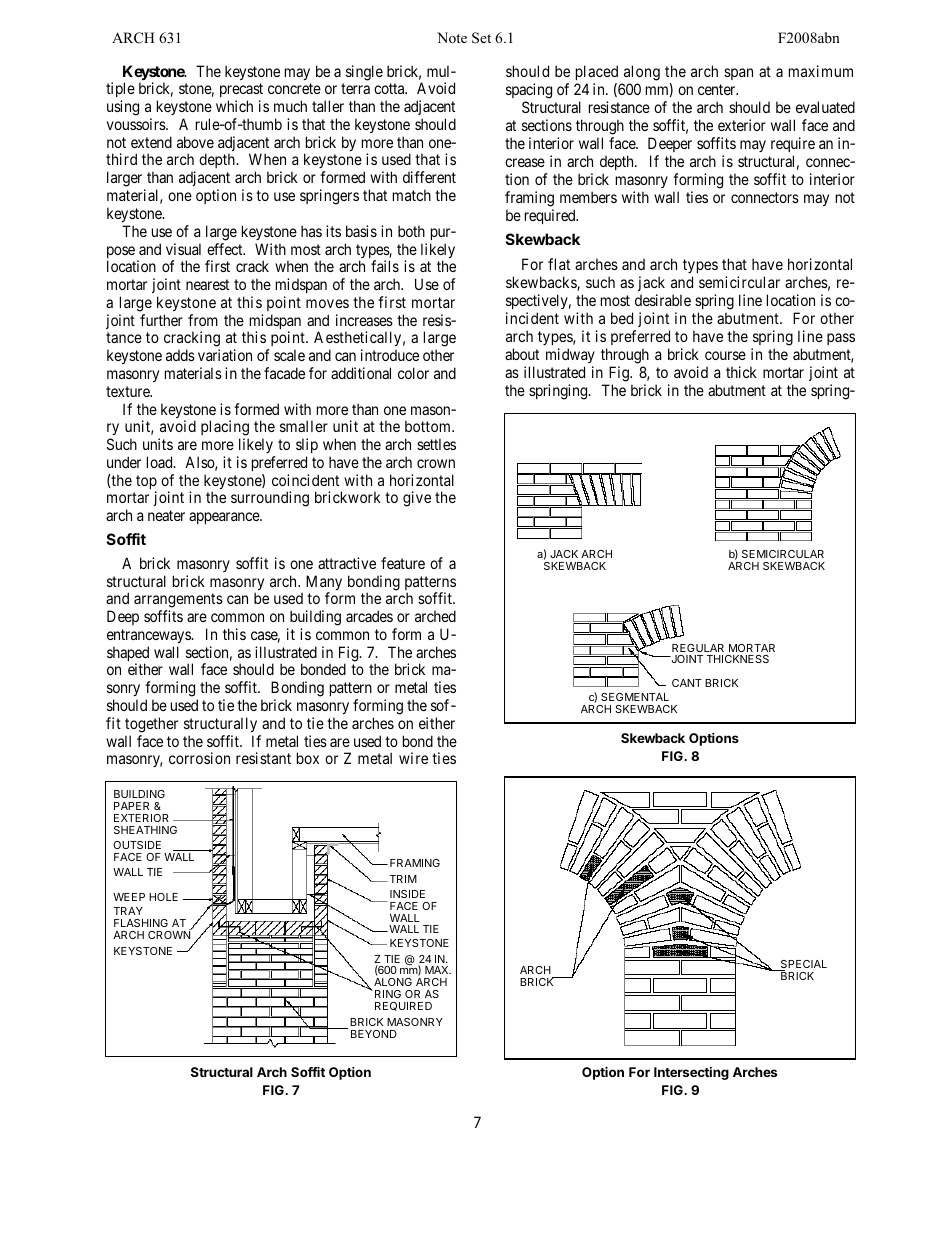 This screenshot has width=952, height=1233. Describe the element at coordinates (718, 89) in the screenshot. I see `center` at that location.
